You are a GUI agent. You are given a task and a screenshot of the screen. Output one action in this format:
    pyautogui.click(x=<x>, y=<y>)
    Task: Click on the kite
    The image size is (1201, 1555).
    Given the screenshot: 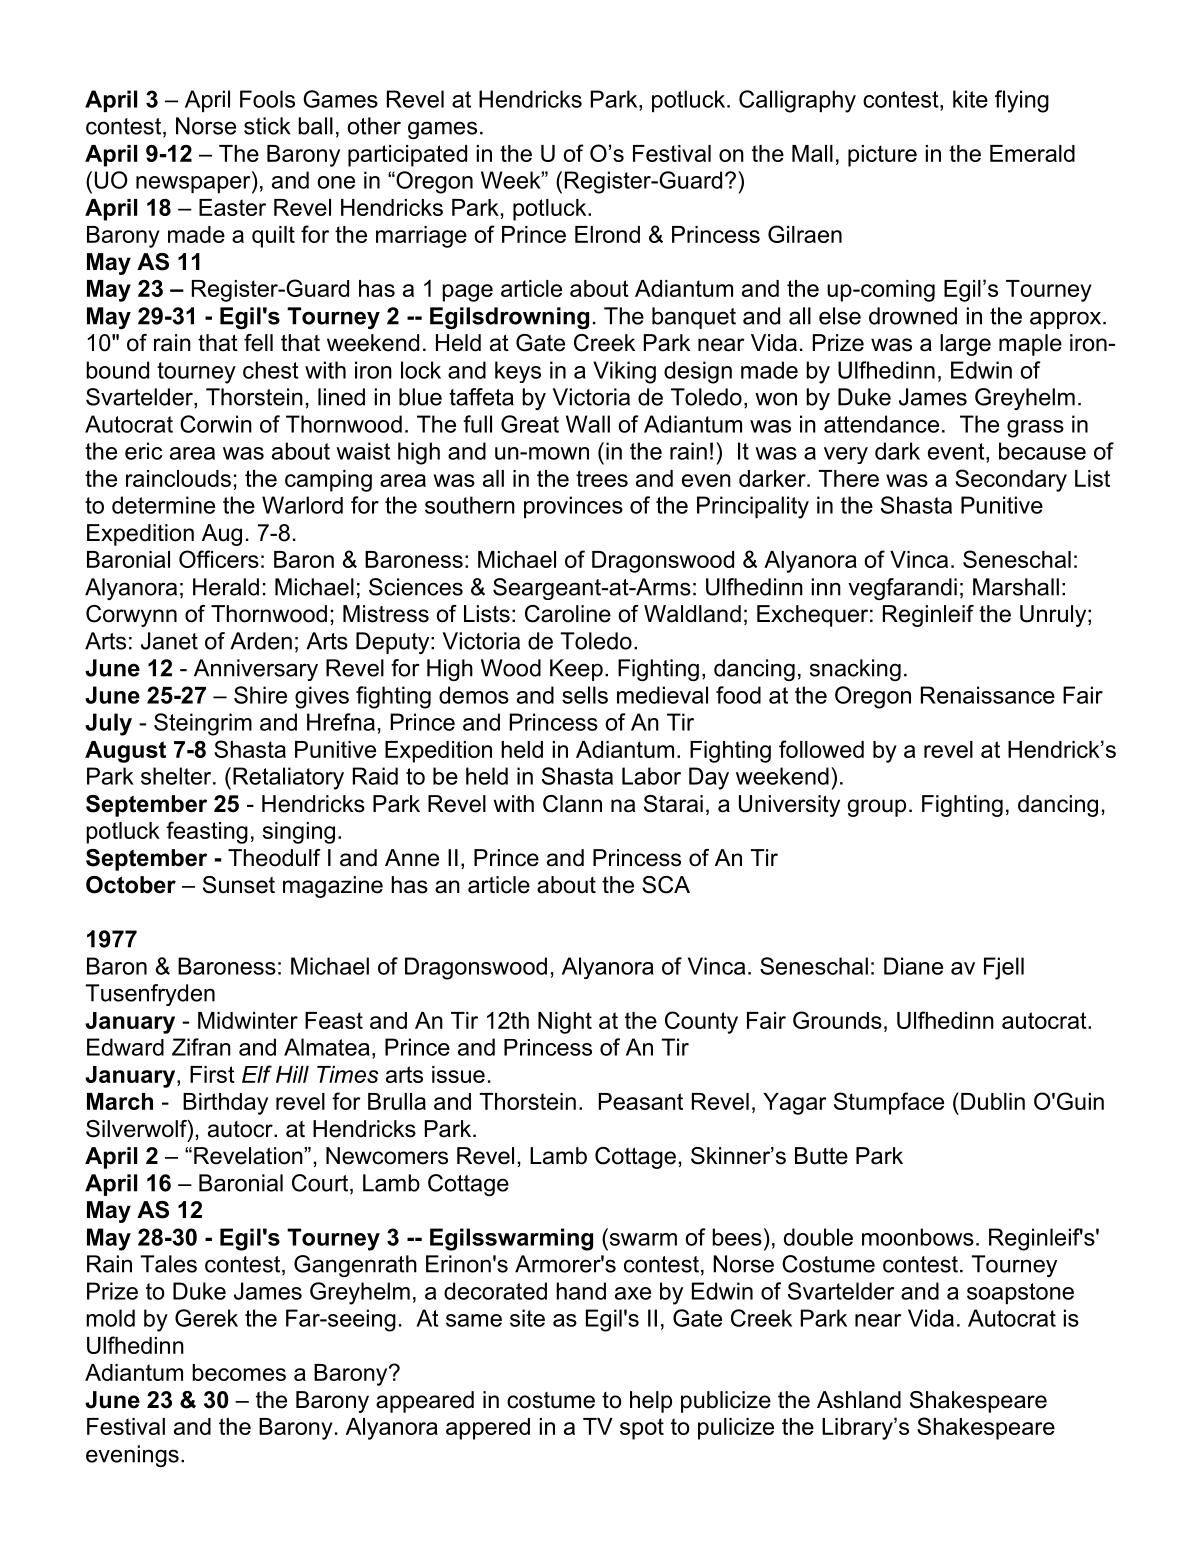 What is the action you would take?
    pyautogui.click(x=970, y=99)
